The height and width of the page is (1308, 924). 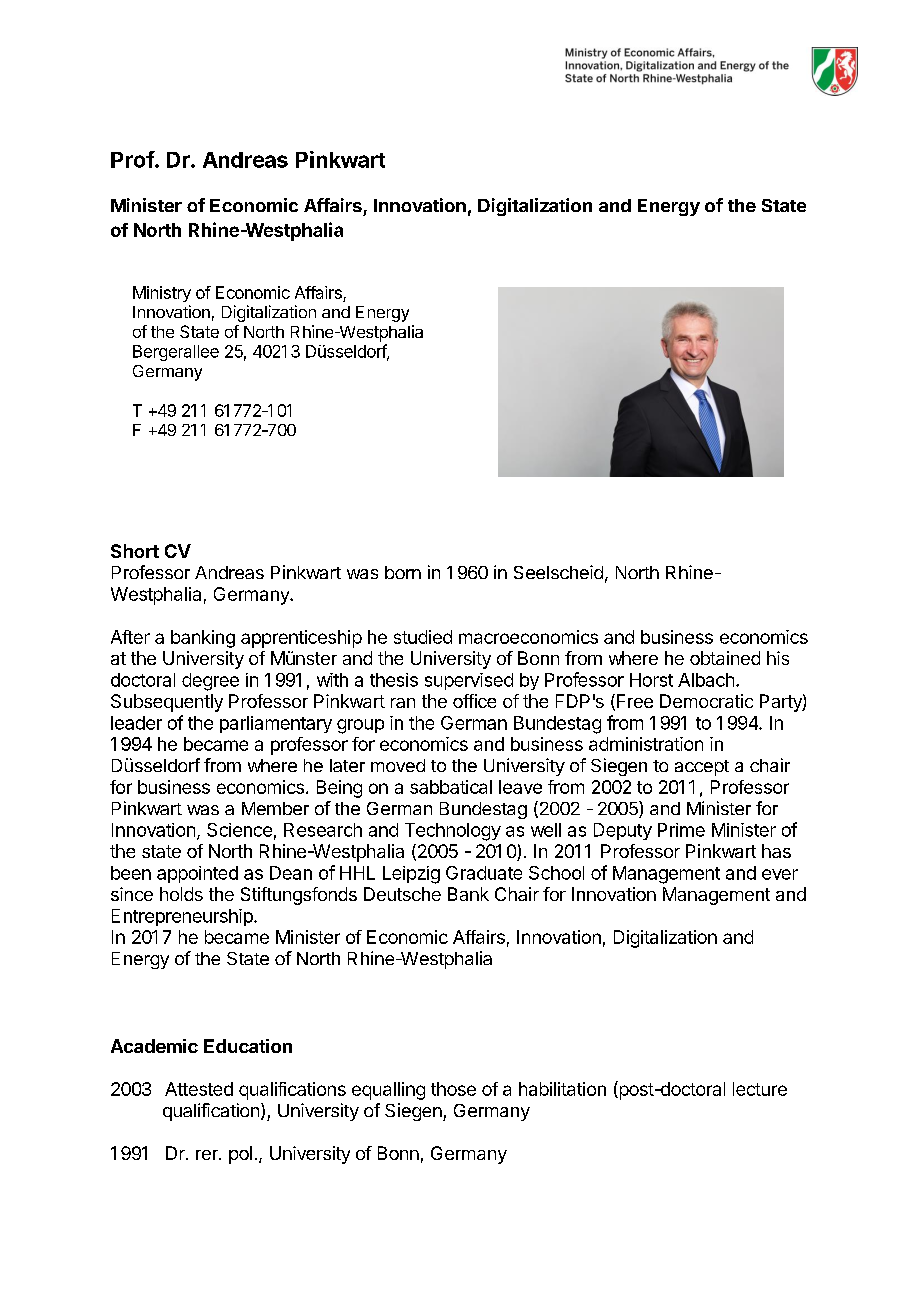 I want to click on born, so click(x=403, y=572).
